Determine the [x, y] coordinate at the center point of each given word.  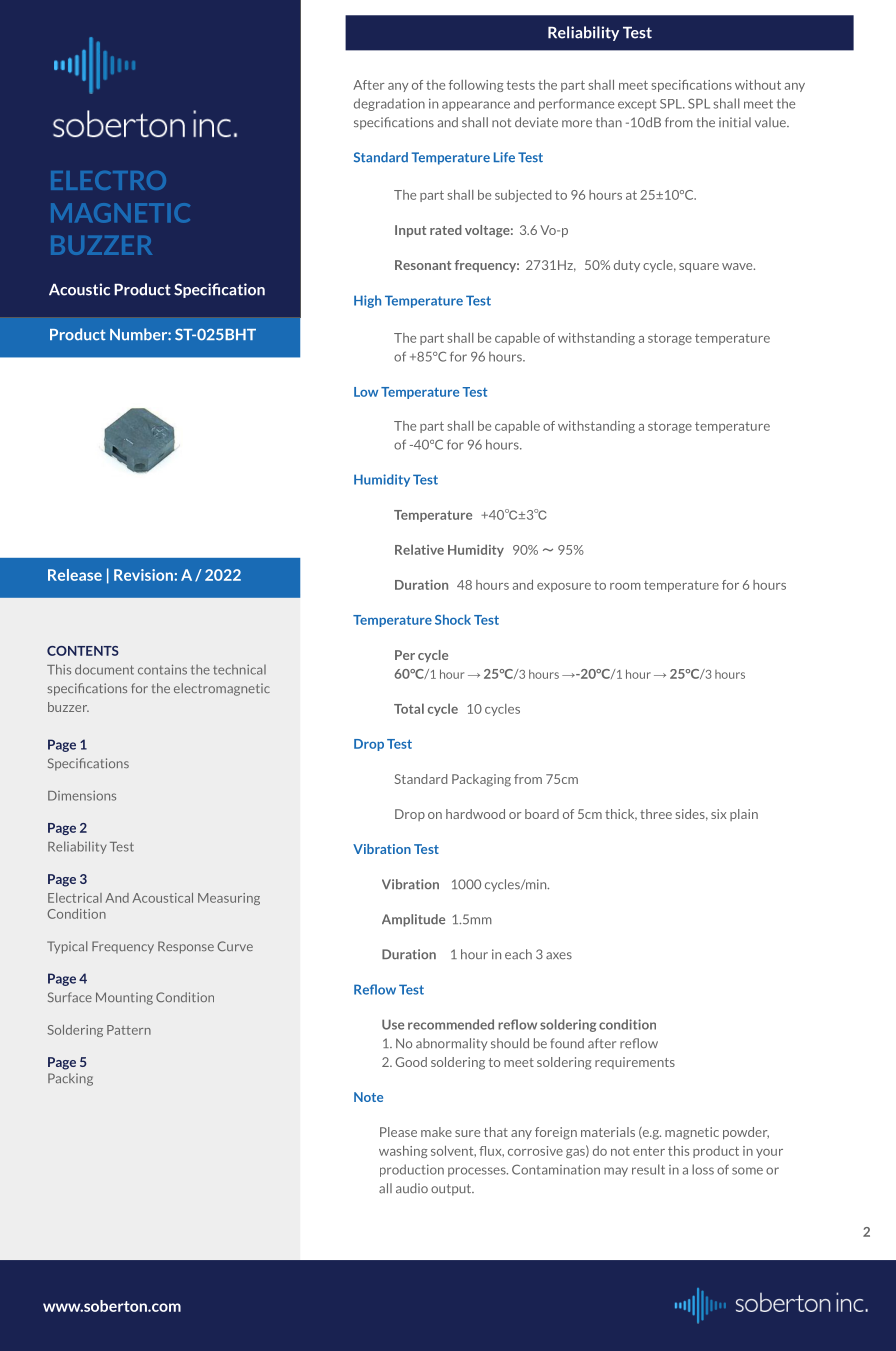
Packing [70, 1079]
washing [403, 1152]
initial [735, 122]
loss [703, 1169]
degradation [389, 104]
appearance [476, 106]
